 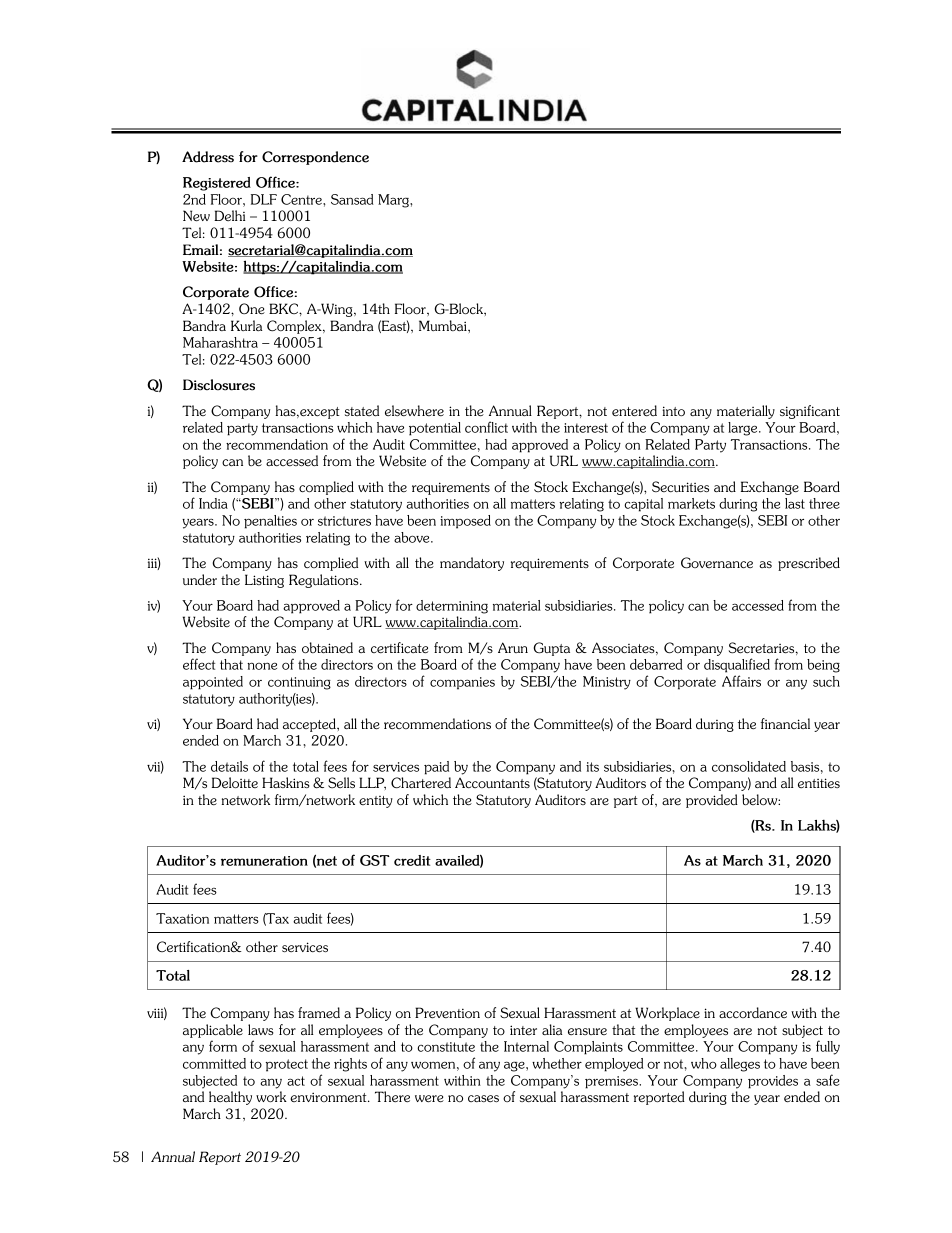 What do you see at coordinates (712, 801) in the page?
I see `provided` at bounding box center [712, 801].
